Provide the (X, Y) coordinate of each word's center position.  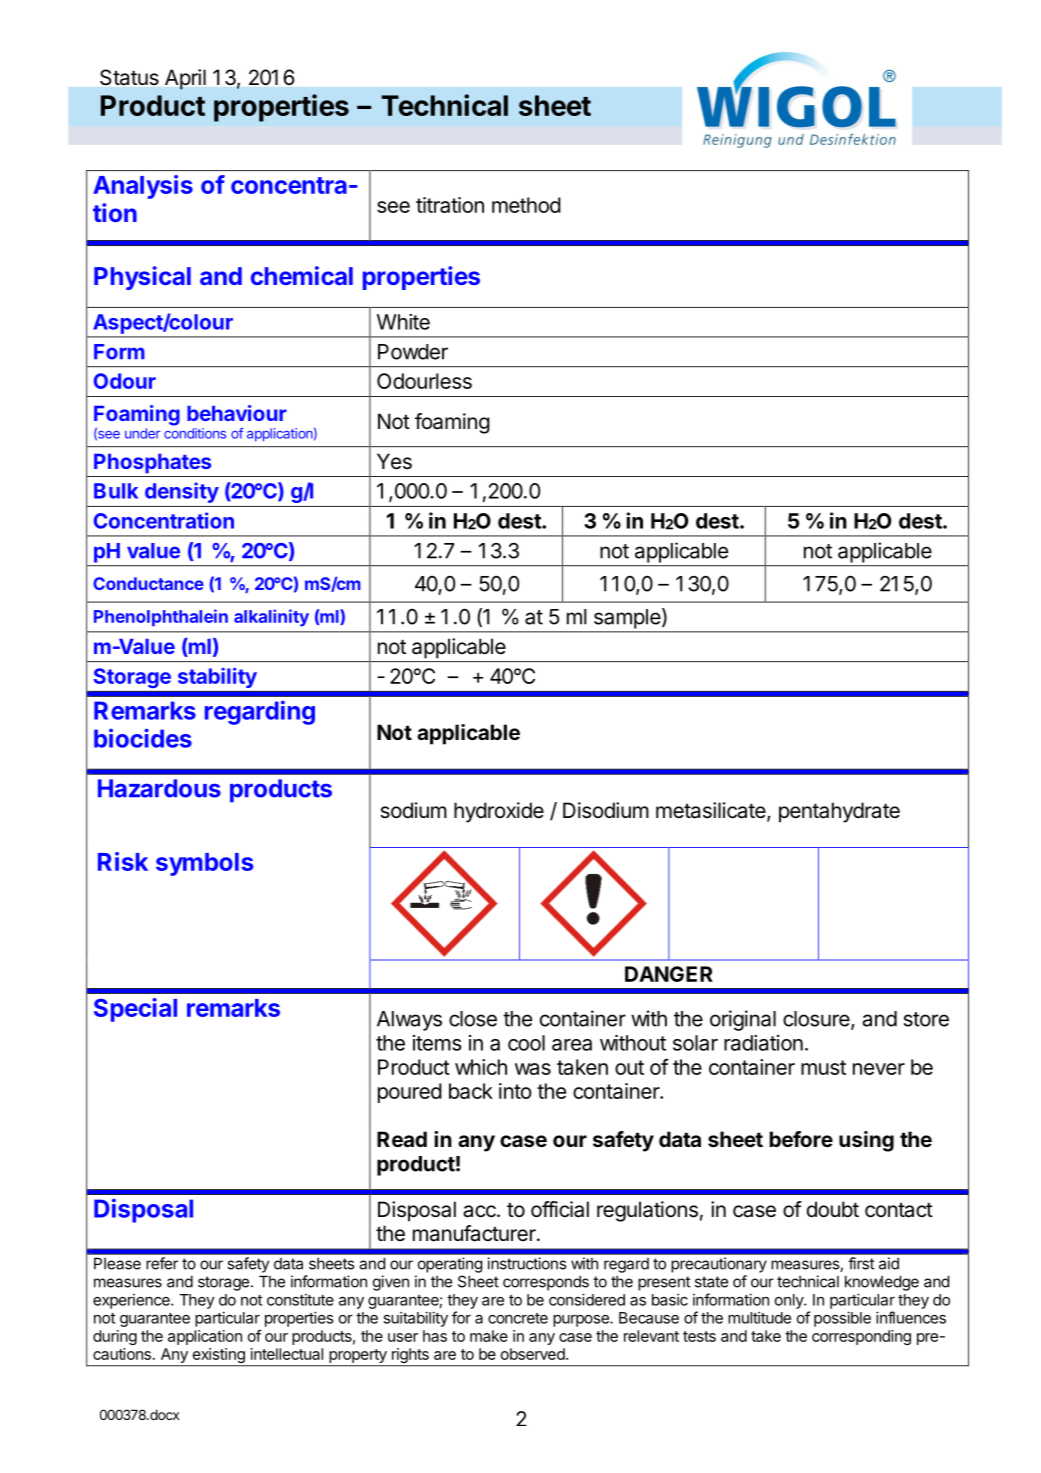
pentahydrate (839, 812)
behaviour (237, 413)
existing (218, 1357)
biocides (143, 738)
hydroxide (499, 812)
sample (627, 619)
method (526, 205)
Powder (413, 352)
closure (817, 1020)
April (185, 79)
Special (135, 1010)
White (403, 322)
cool (526, 1043)
